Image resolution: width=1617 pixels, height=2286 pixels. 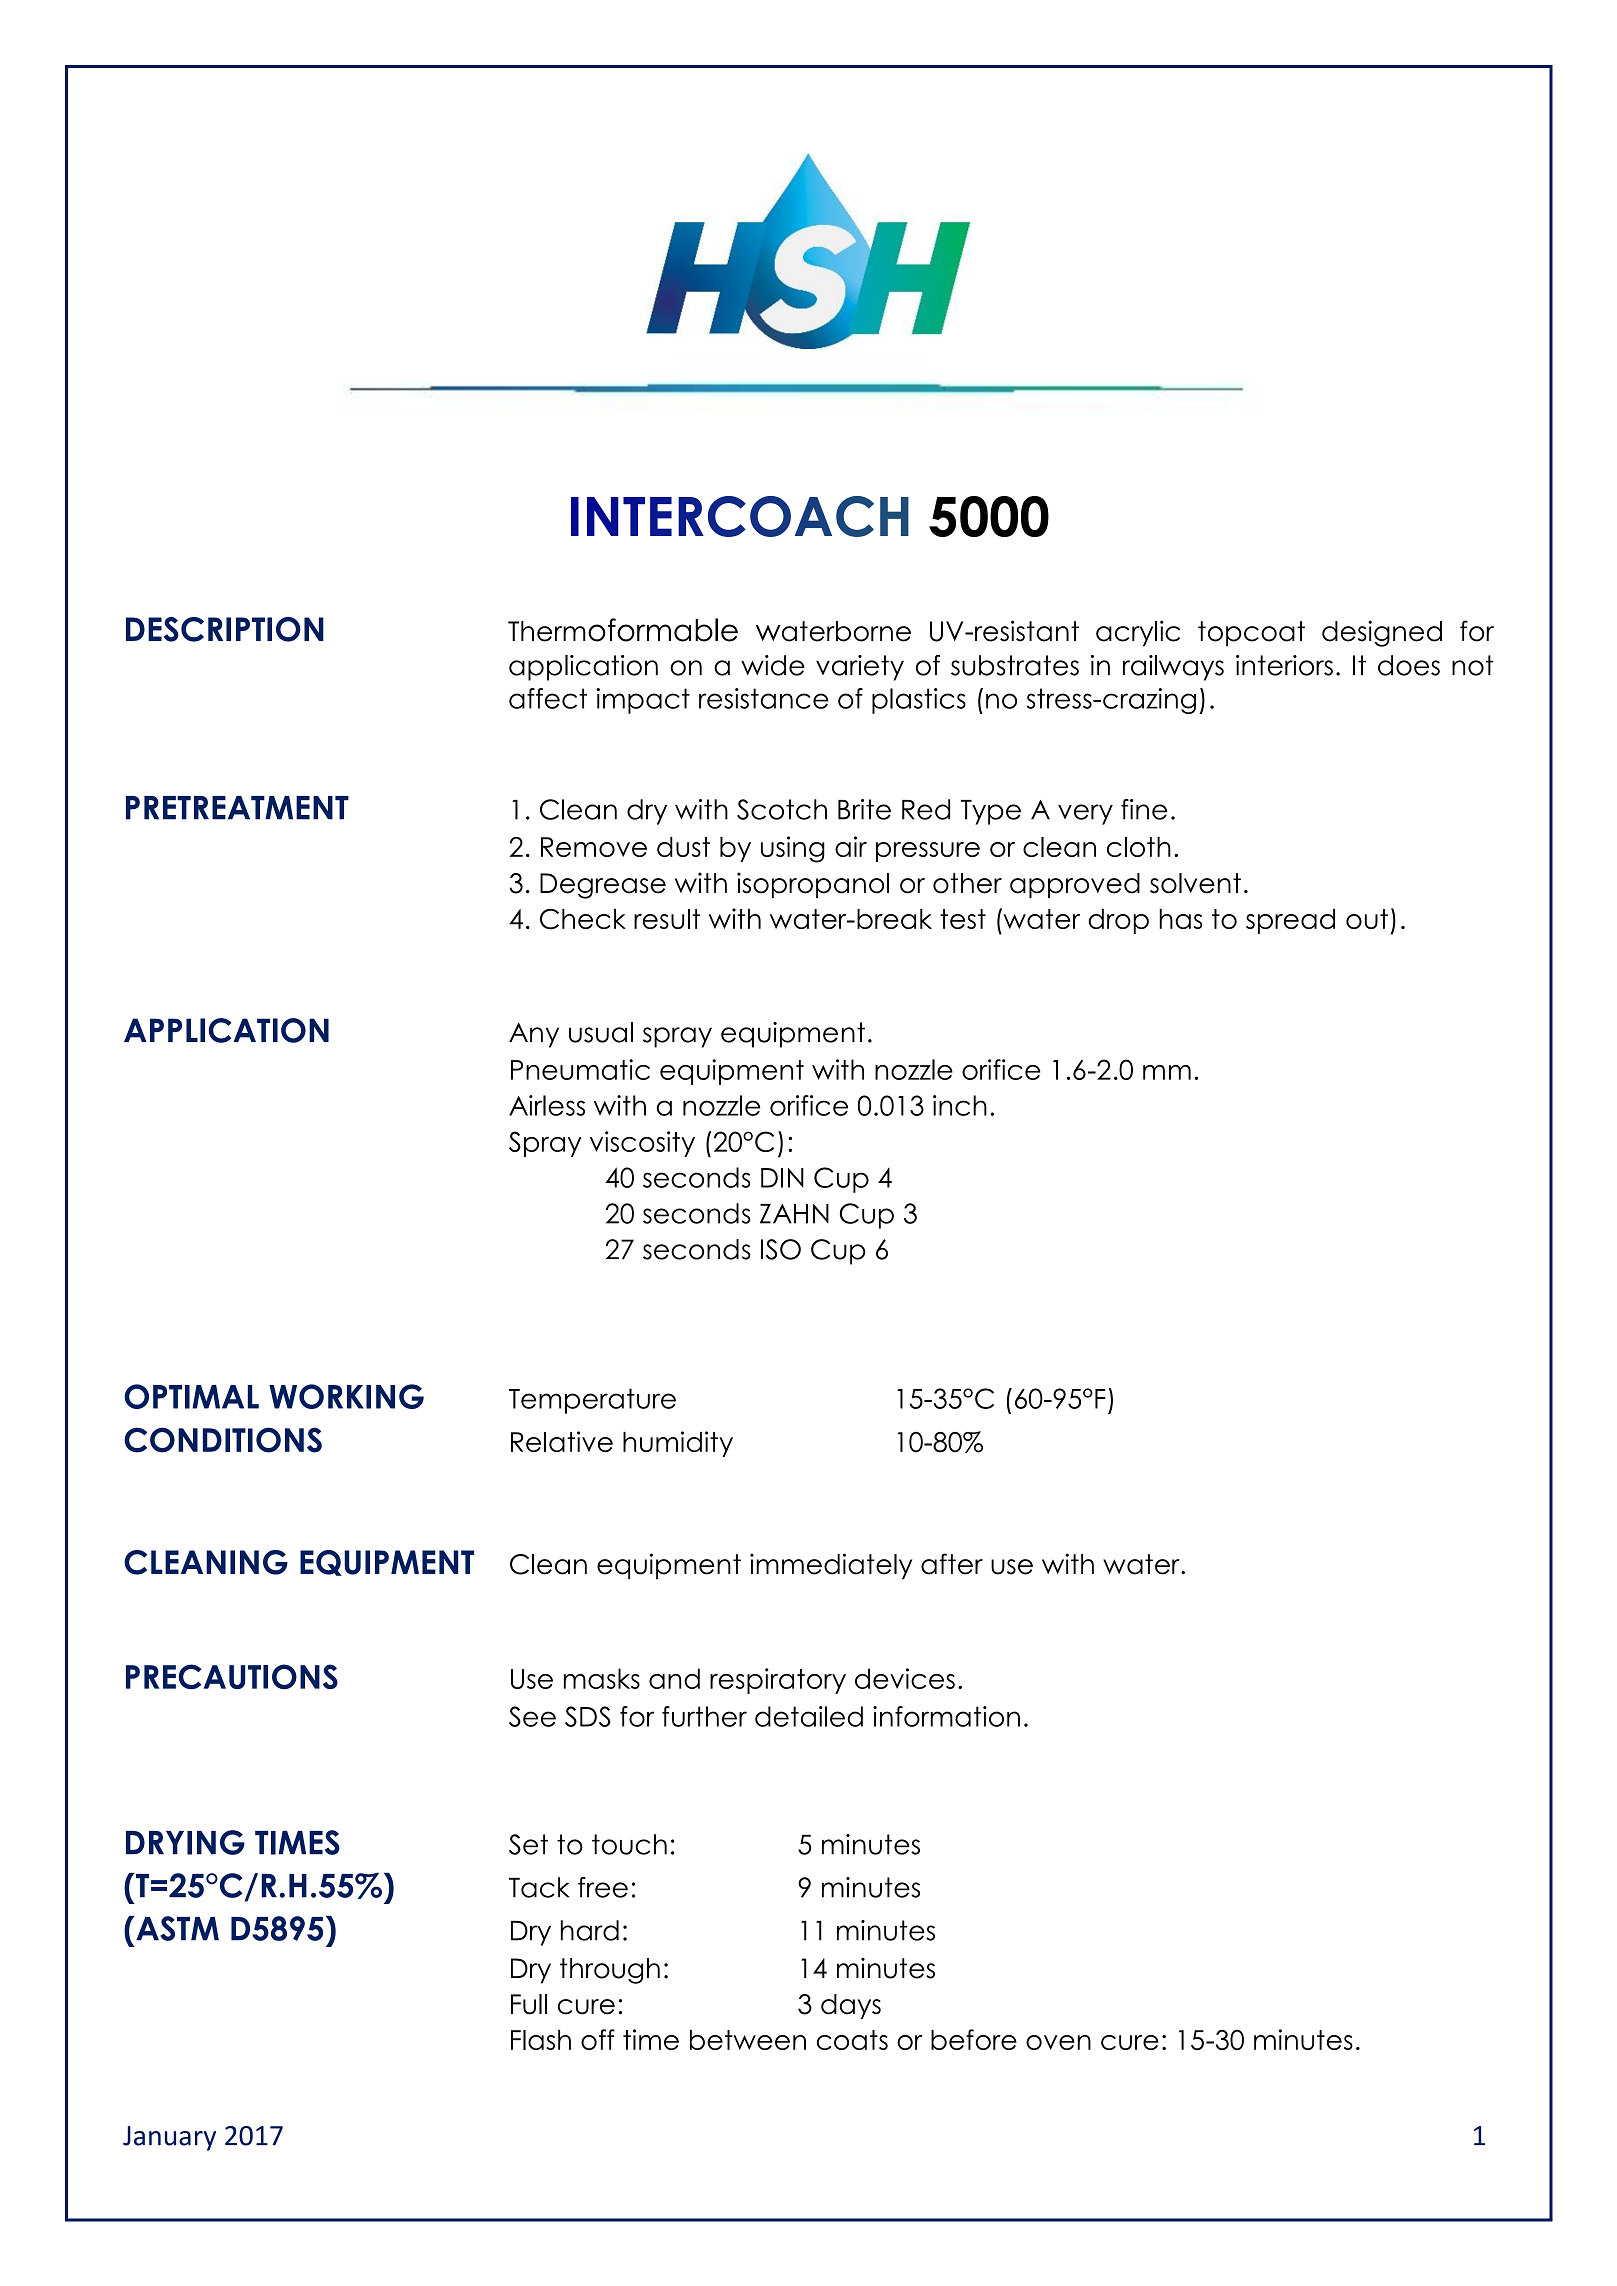 What do you see at coordinates (946, 1716) in the page?
I see `information` at bounding box center [946, 1716].
